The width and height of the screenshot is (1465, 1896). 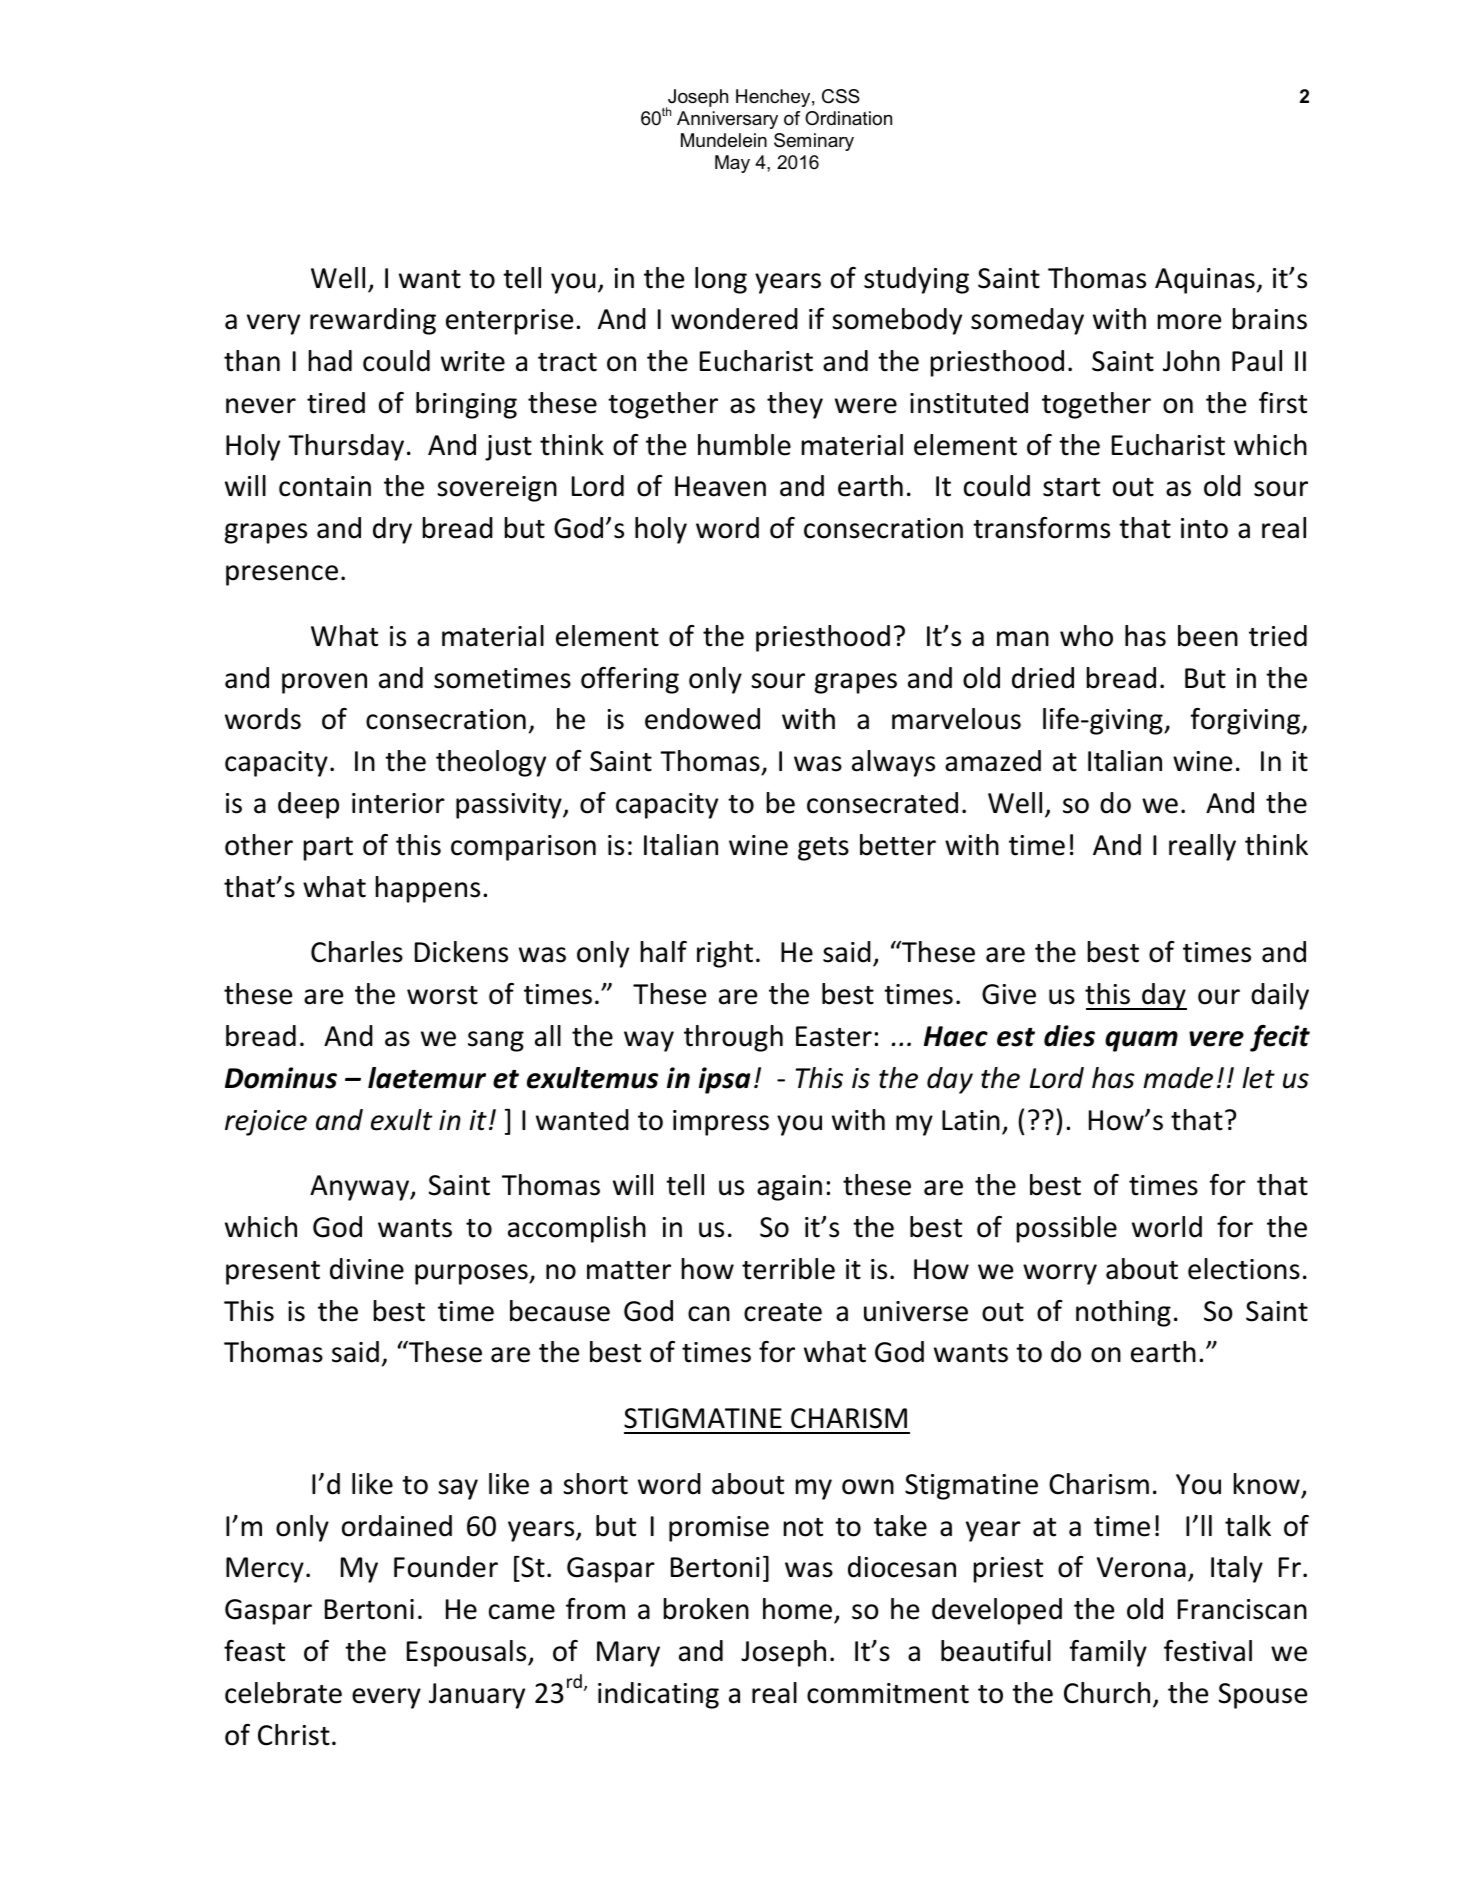 I want to click on Thursday, so click(x=346, y=447).
